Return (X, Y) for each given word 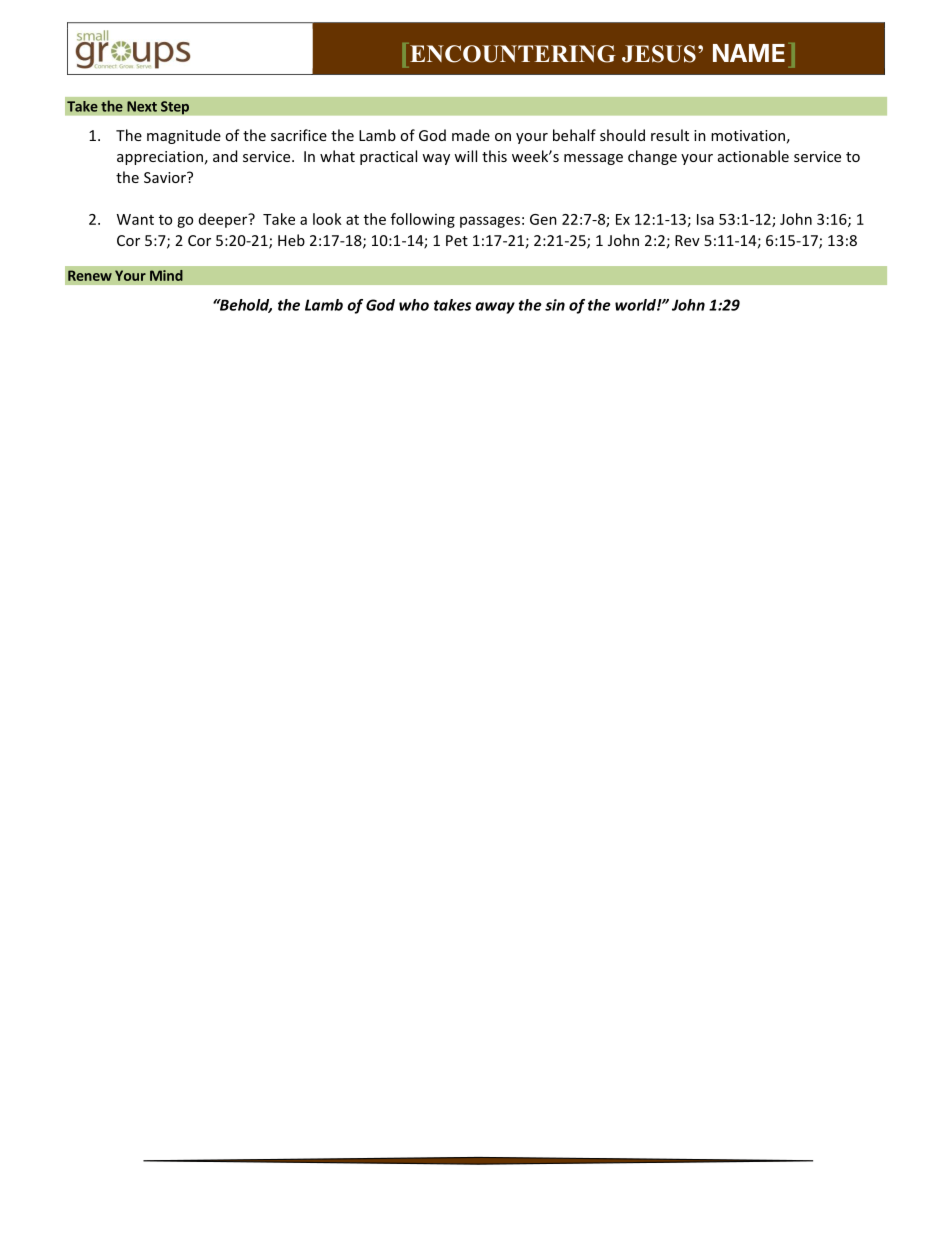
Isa (705, 219)
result (670, 135)
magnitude (184, 136)
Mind (166, 275)
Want (135, 219)
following (423, 220)
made (471, 135)
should (622, 135)
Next (142, 106)
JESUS (659, 54)
